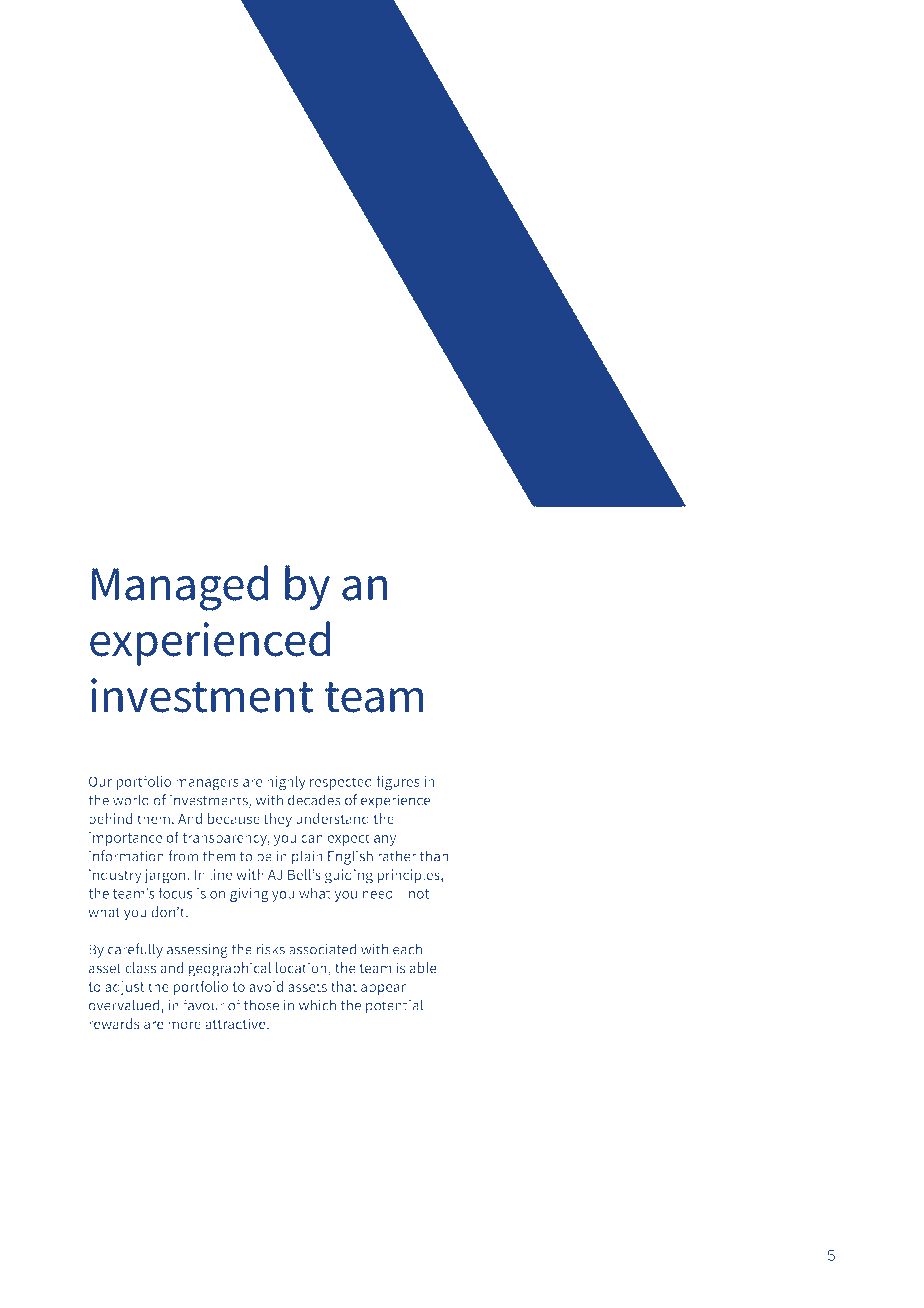 Image resolution: width=924 pixels, height=1308 pixels. I want to click on managers, so click(207, 784).
